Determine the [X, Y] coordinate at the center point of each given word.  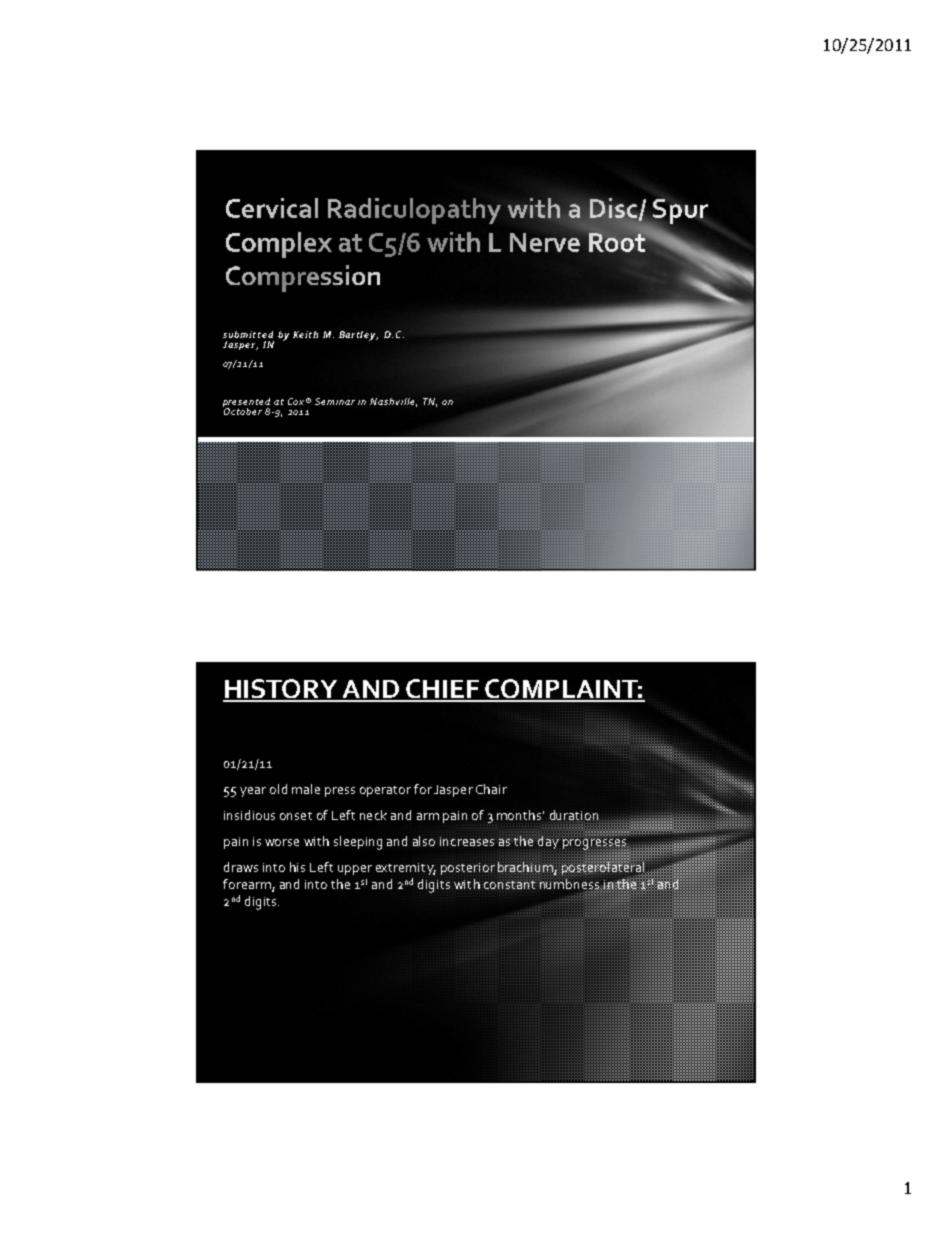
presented [246, 404]
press [340, 792]
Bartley [358, 336]
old [278, 789]
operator [385, 791]
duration [574, 816]
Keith [305, 334]
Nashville [393, 402]
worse [282, 842]
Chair [491, 789]
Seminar [335, 401]
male [306, 789]
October [242, 410]
